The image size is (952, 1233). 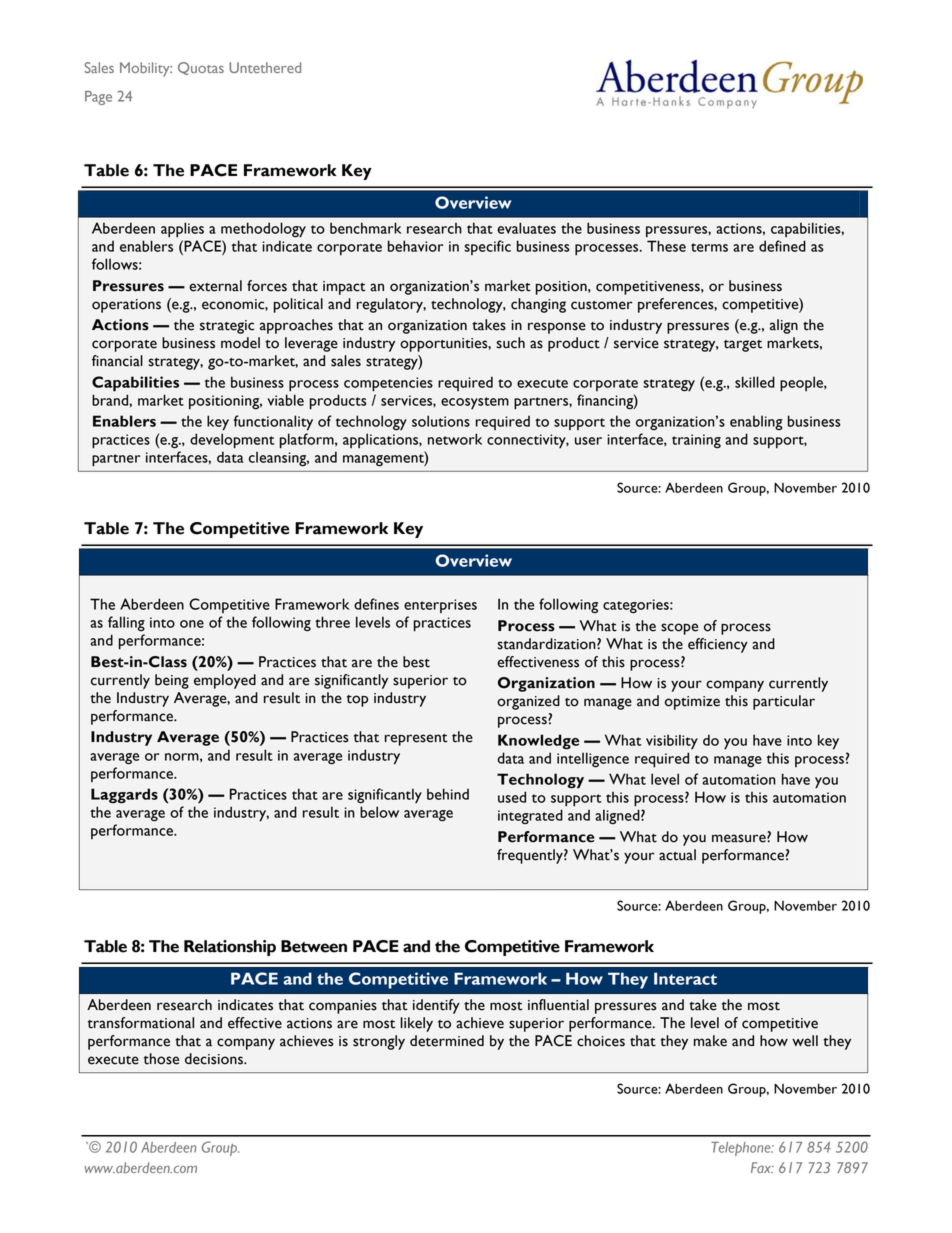 What do you see at coordinates (124, 796) in the page?
I see `Laggards` at bounding box center [124, 796].
